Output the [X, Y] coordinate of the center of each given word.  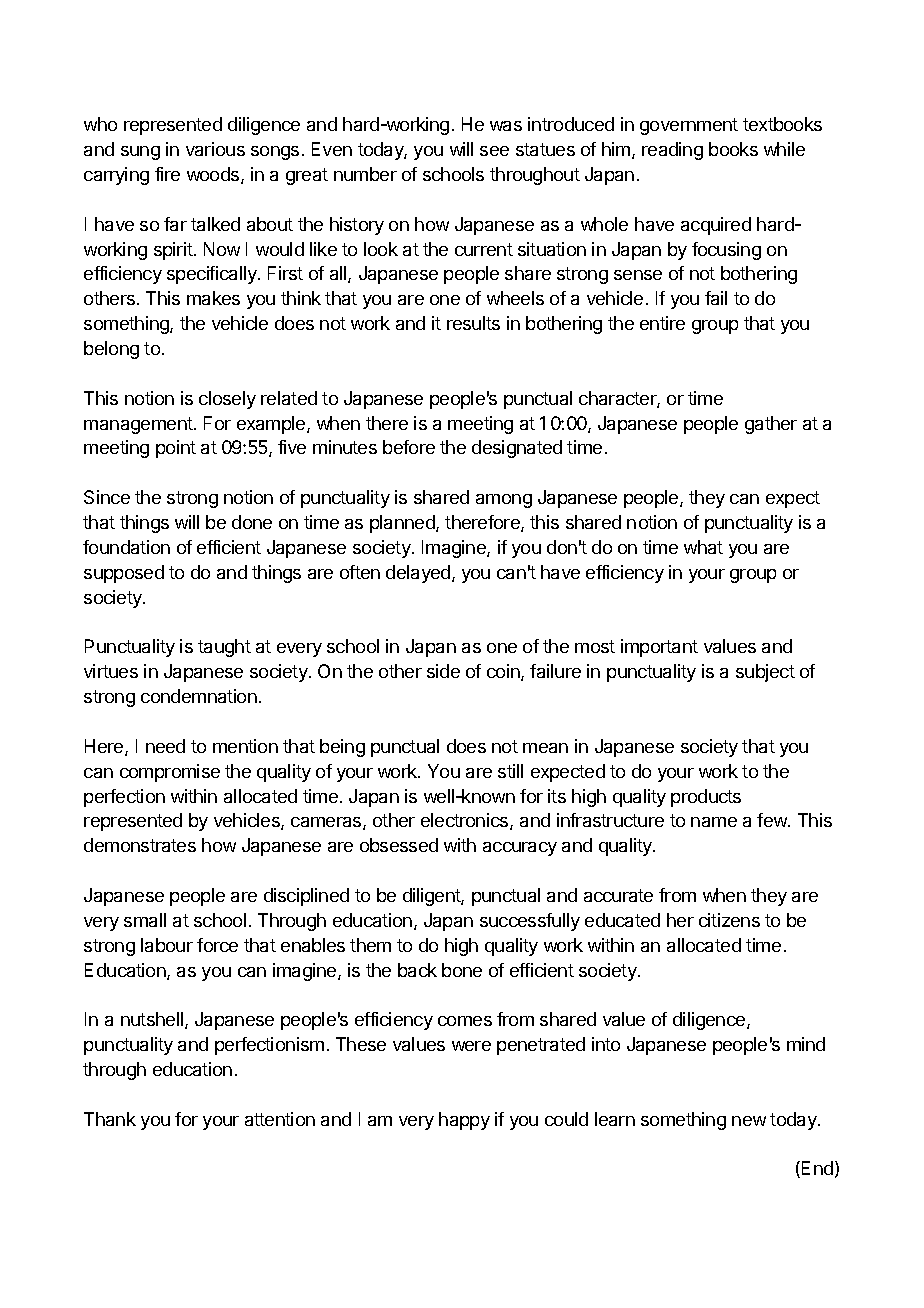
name [714, 822]
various [215, 149]
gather [771, 425]
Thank [110, 1119]
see [494, 151]
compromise [170, 773]
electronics [466, 821]
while [784, 149]
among [504, 501]
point [176, 449]
